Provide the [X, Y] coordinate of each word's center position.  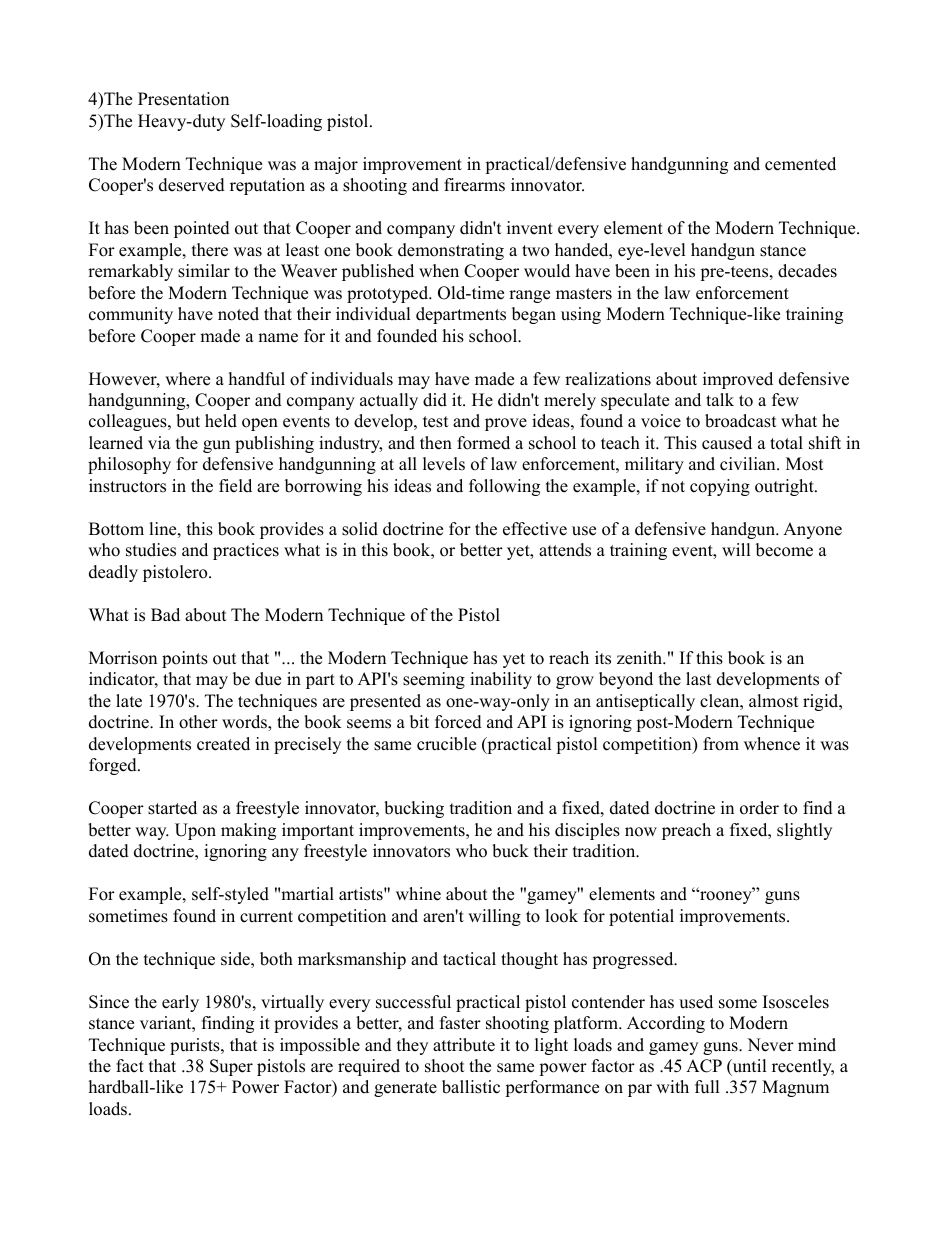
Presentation [183, 99]
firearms [474, 185]
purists [196, 1046]
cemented [800, 164]
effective [535, 529]
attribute [464, 1045]
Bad [165, 615]
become [784, 550]
